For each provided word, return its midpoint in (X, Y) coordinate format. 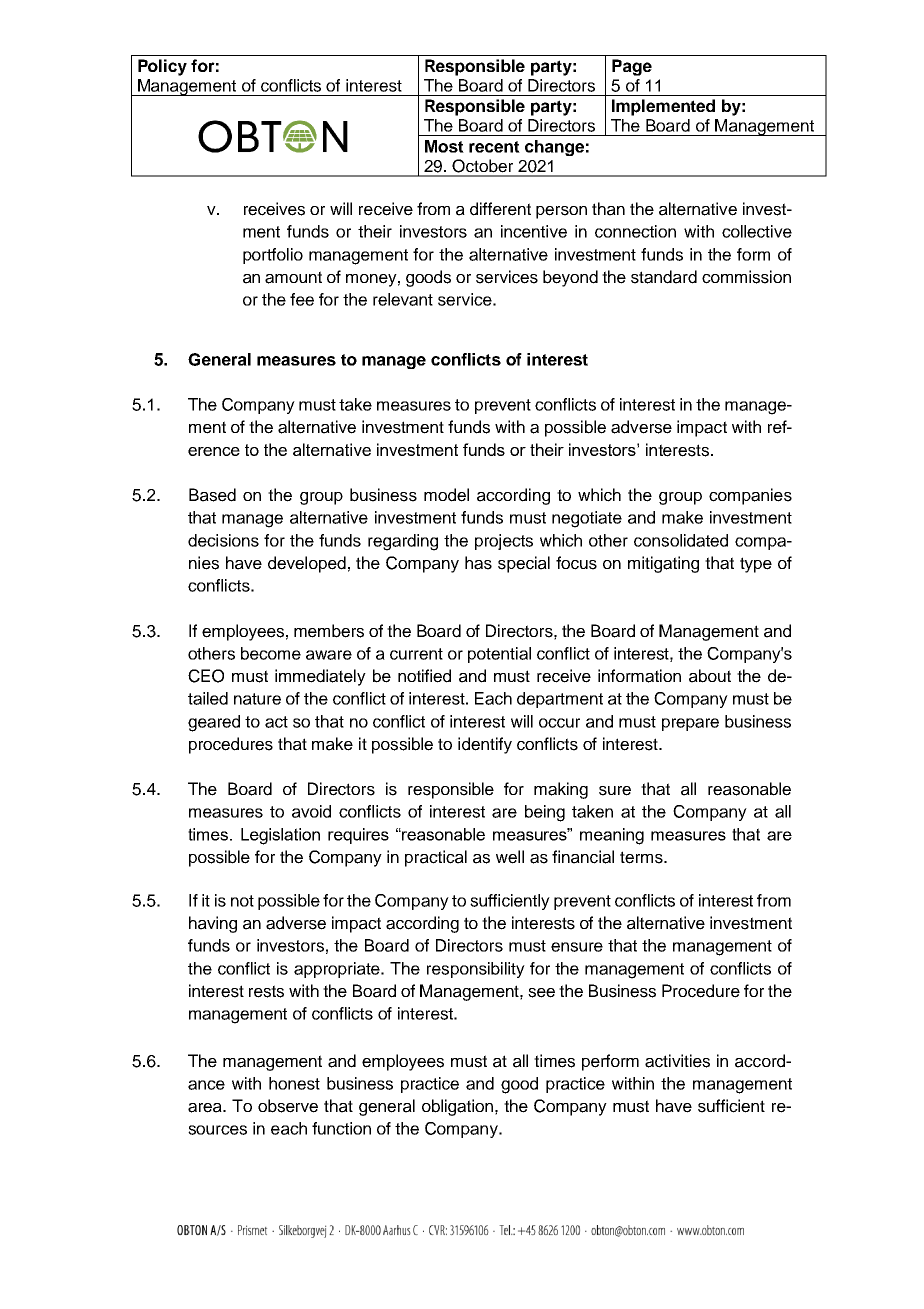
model (446, 495)
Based (212, 495)
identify (485, 745)
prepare (690, 724)
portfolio (273, 256)
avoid (311, 811)
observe (288, 1106)
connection (635, 231)
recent (494, 147)
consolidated (681, 540)
